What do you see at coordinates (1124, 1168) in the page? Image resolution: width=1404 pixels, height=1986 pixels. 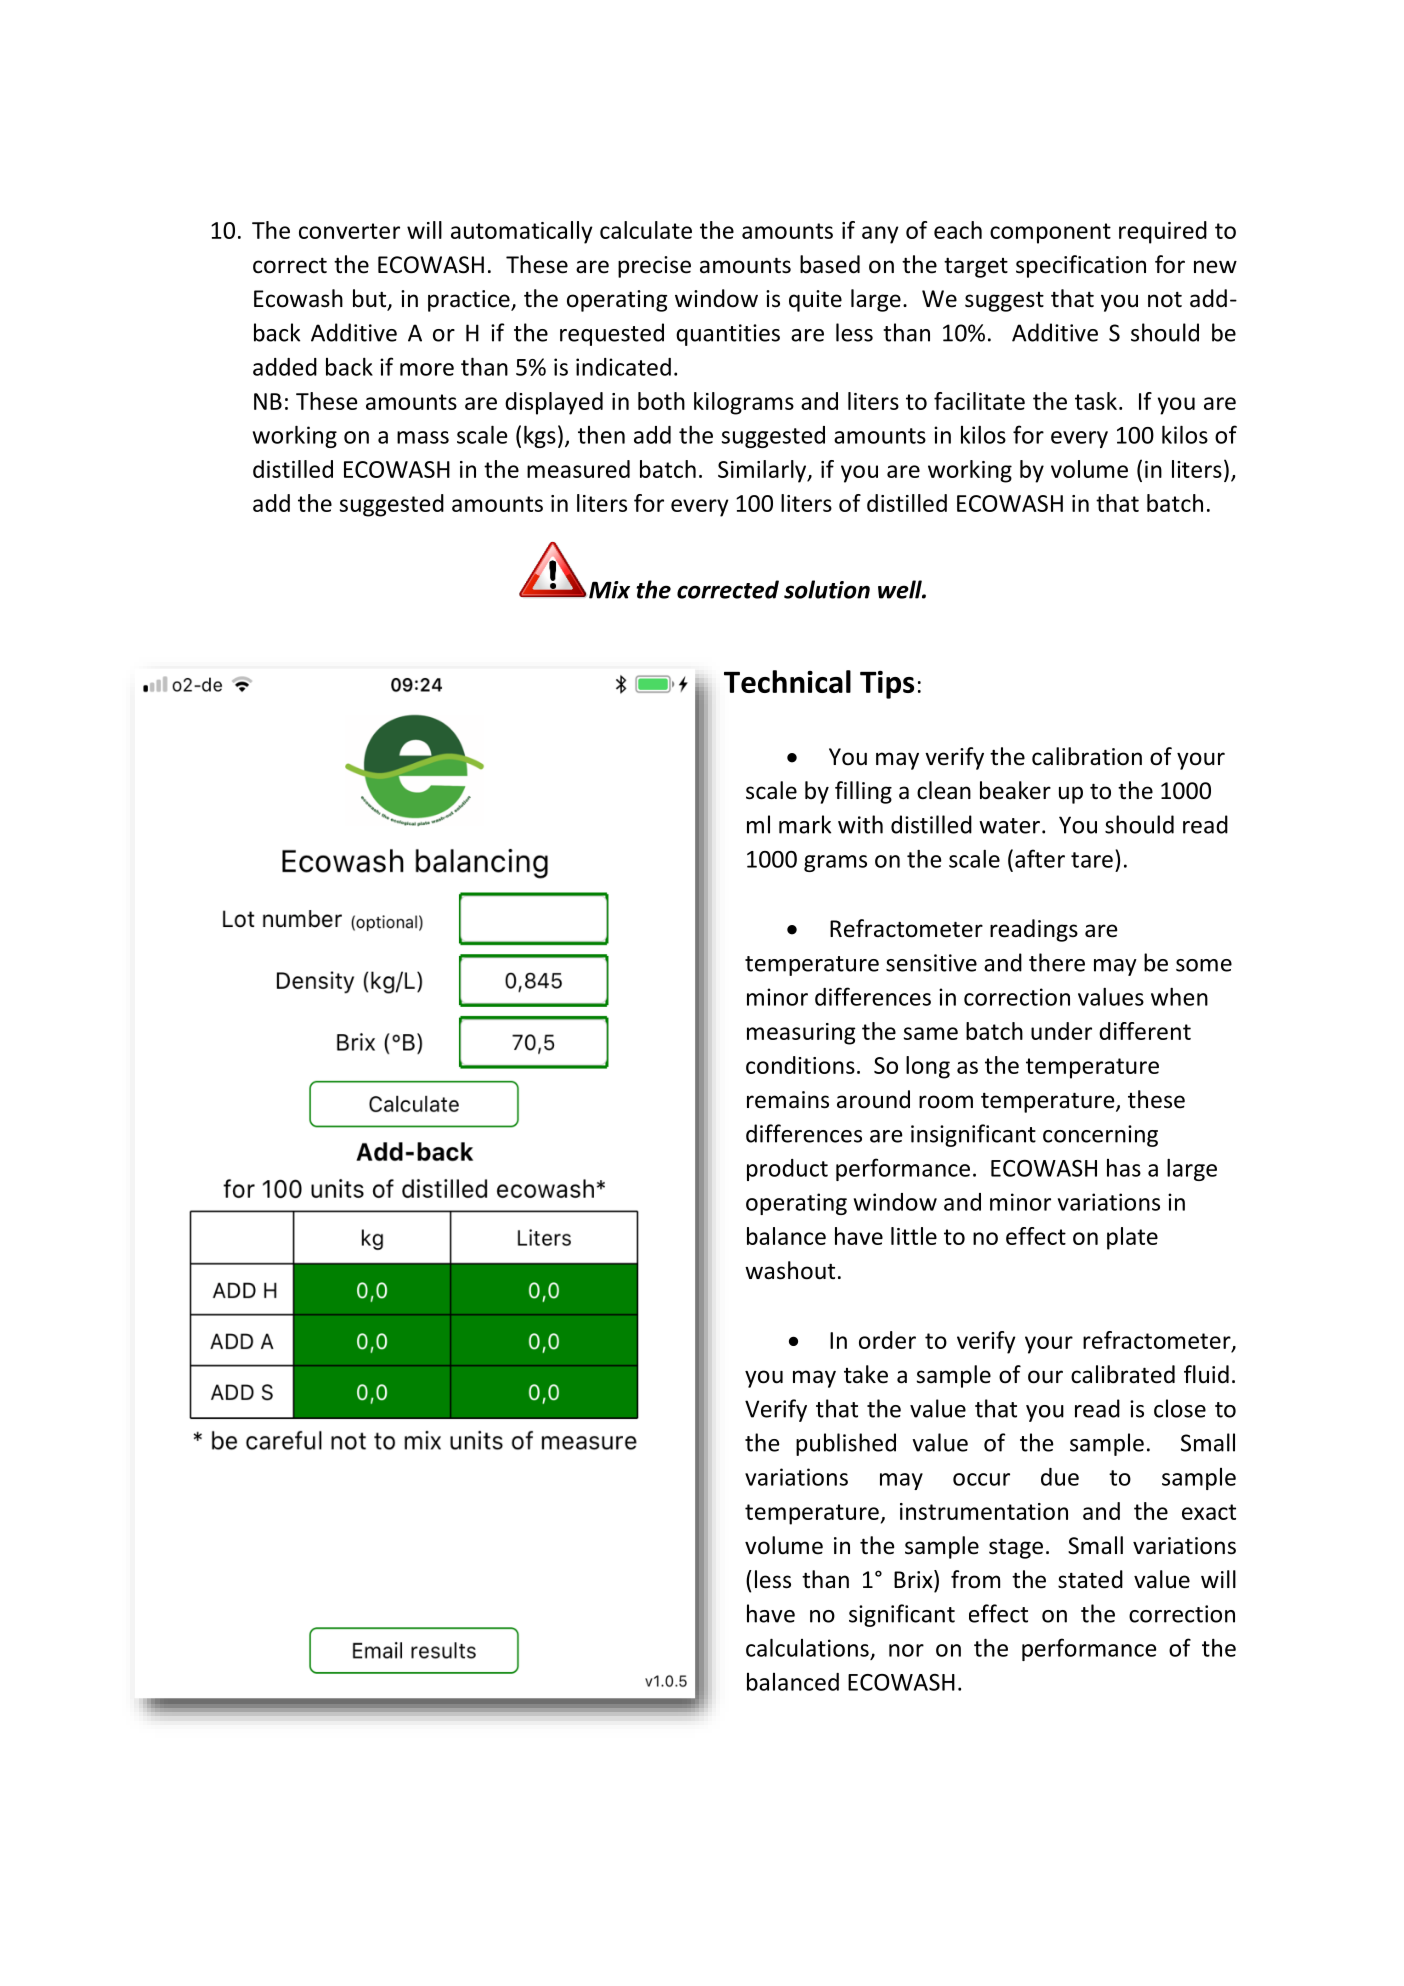 I see `has` at bounding box center [1124, 1168].
